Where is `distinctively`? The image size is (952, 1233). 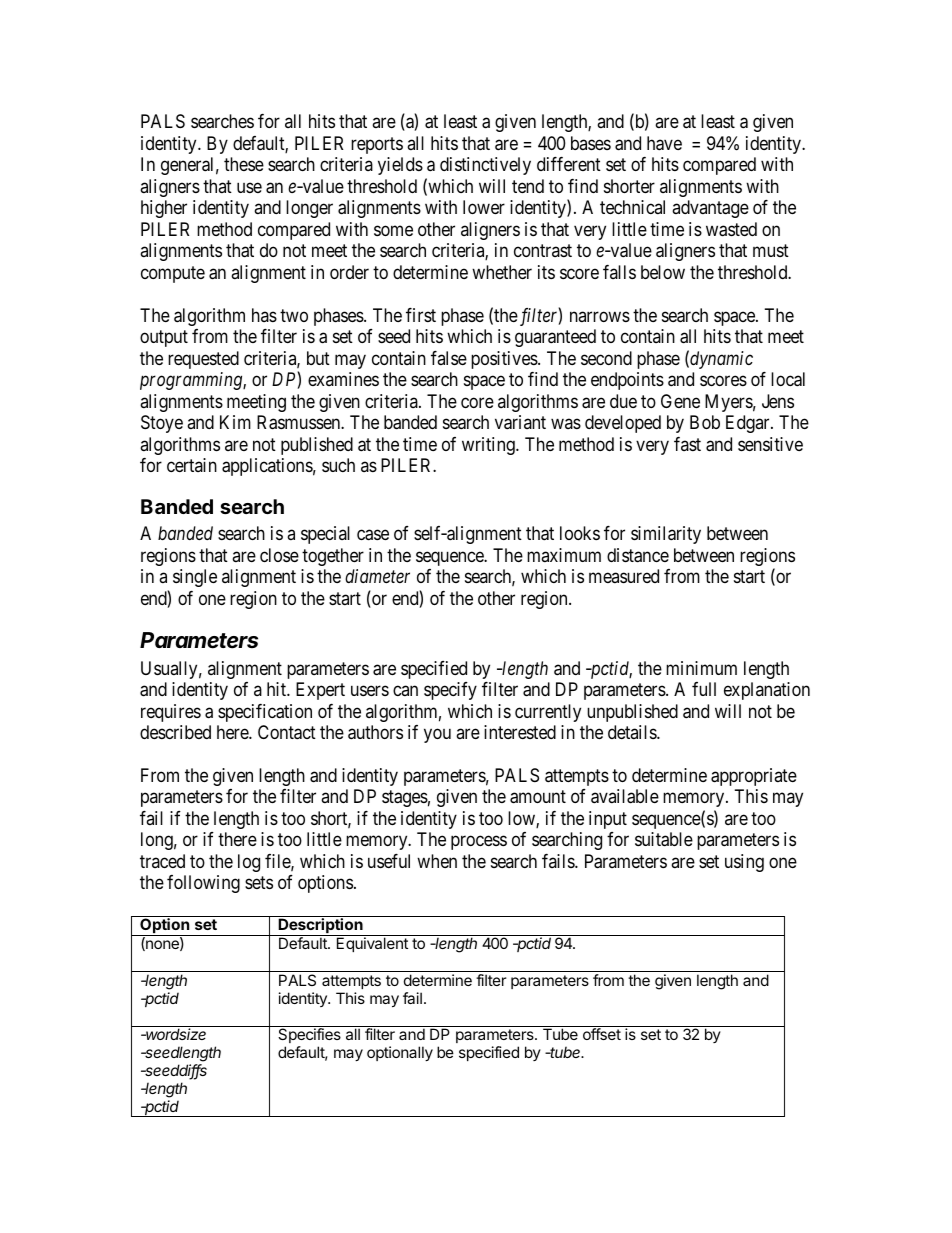 distinctively is located at coordinates (485, 166).
